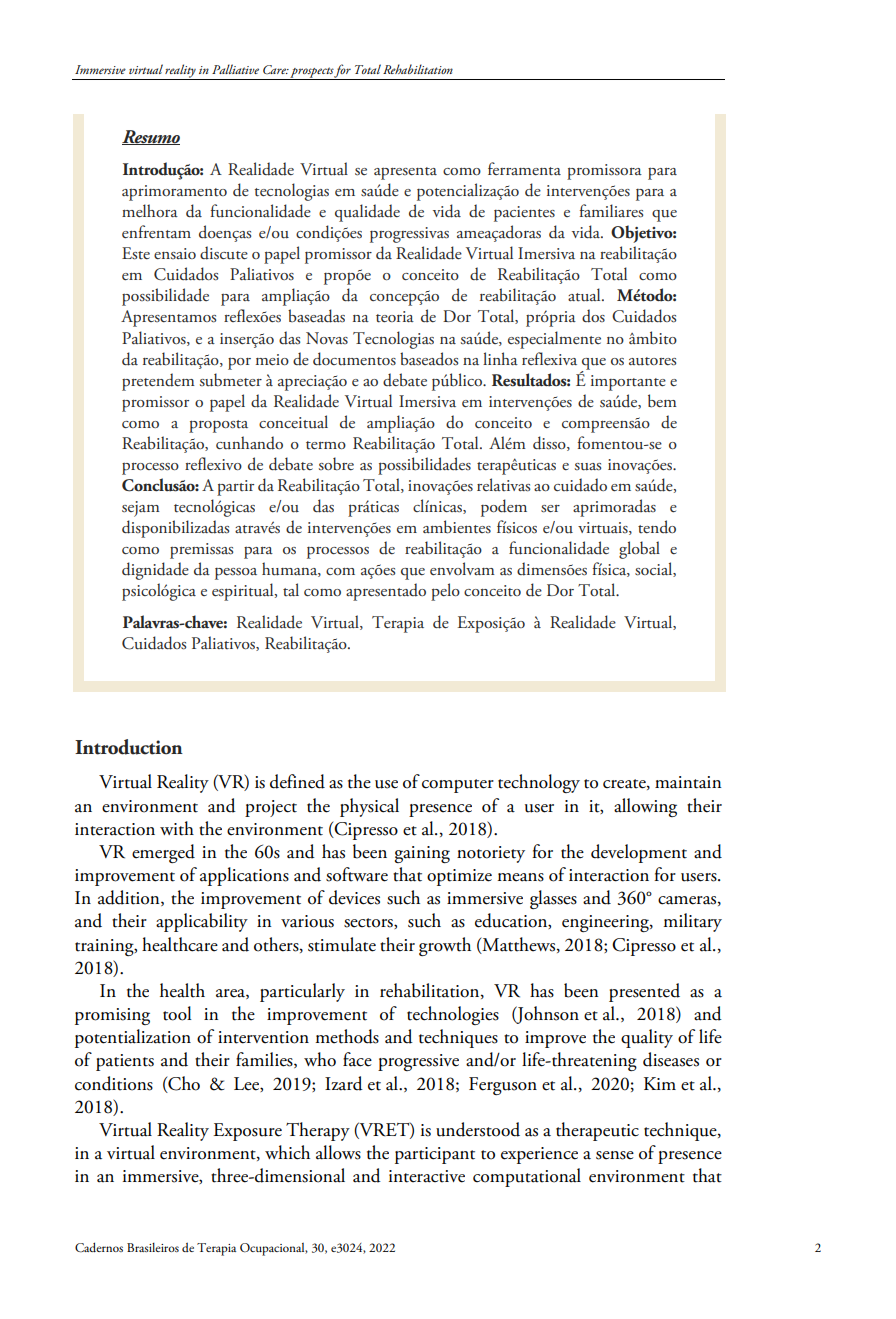  I want to click on qualidade, so click(367, 213).
